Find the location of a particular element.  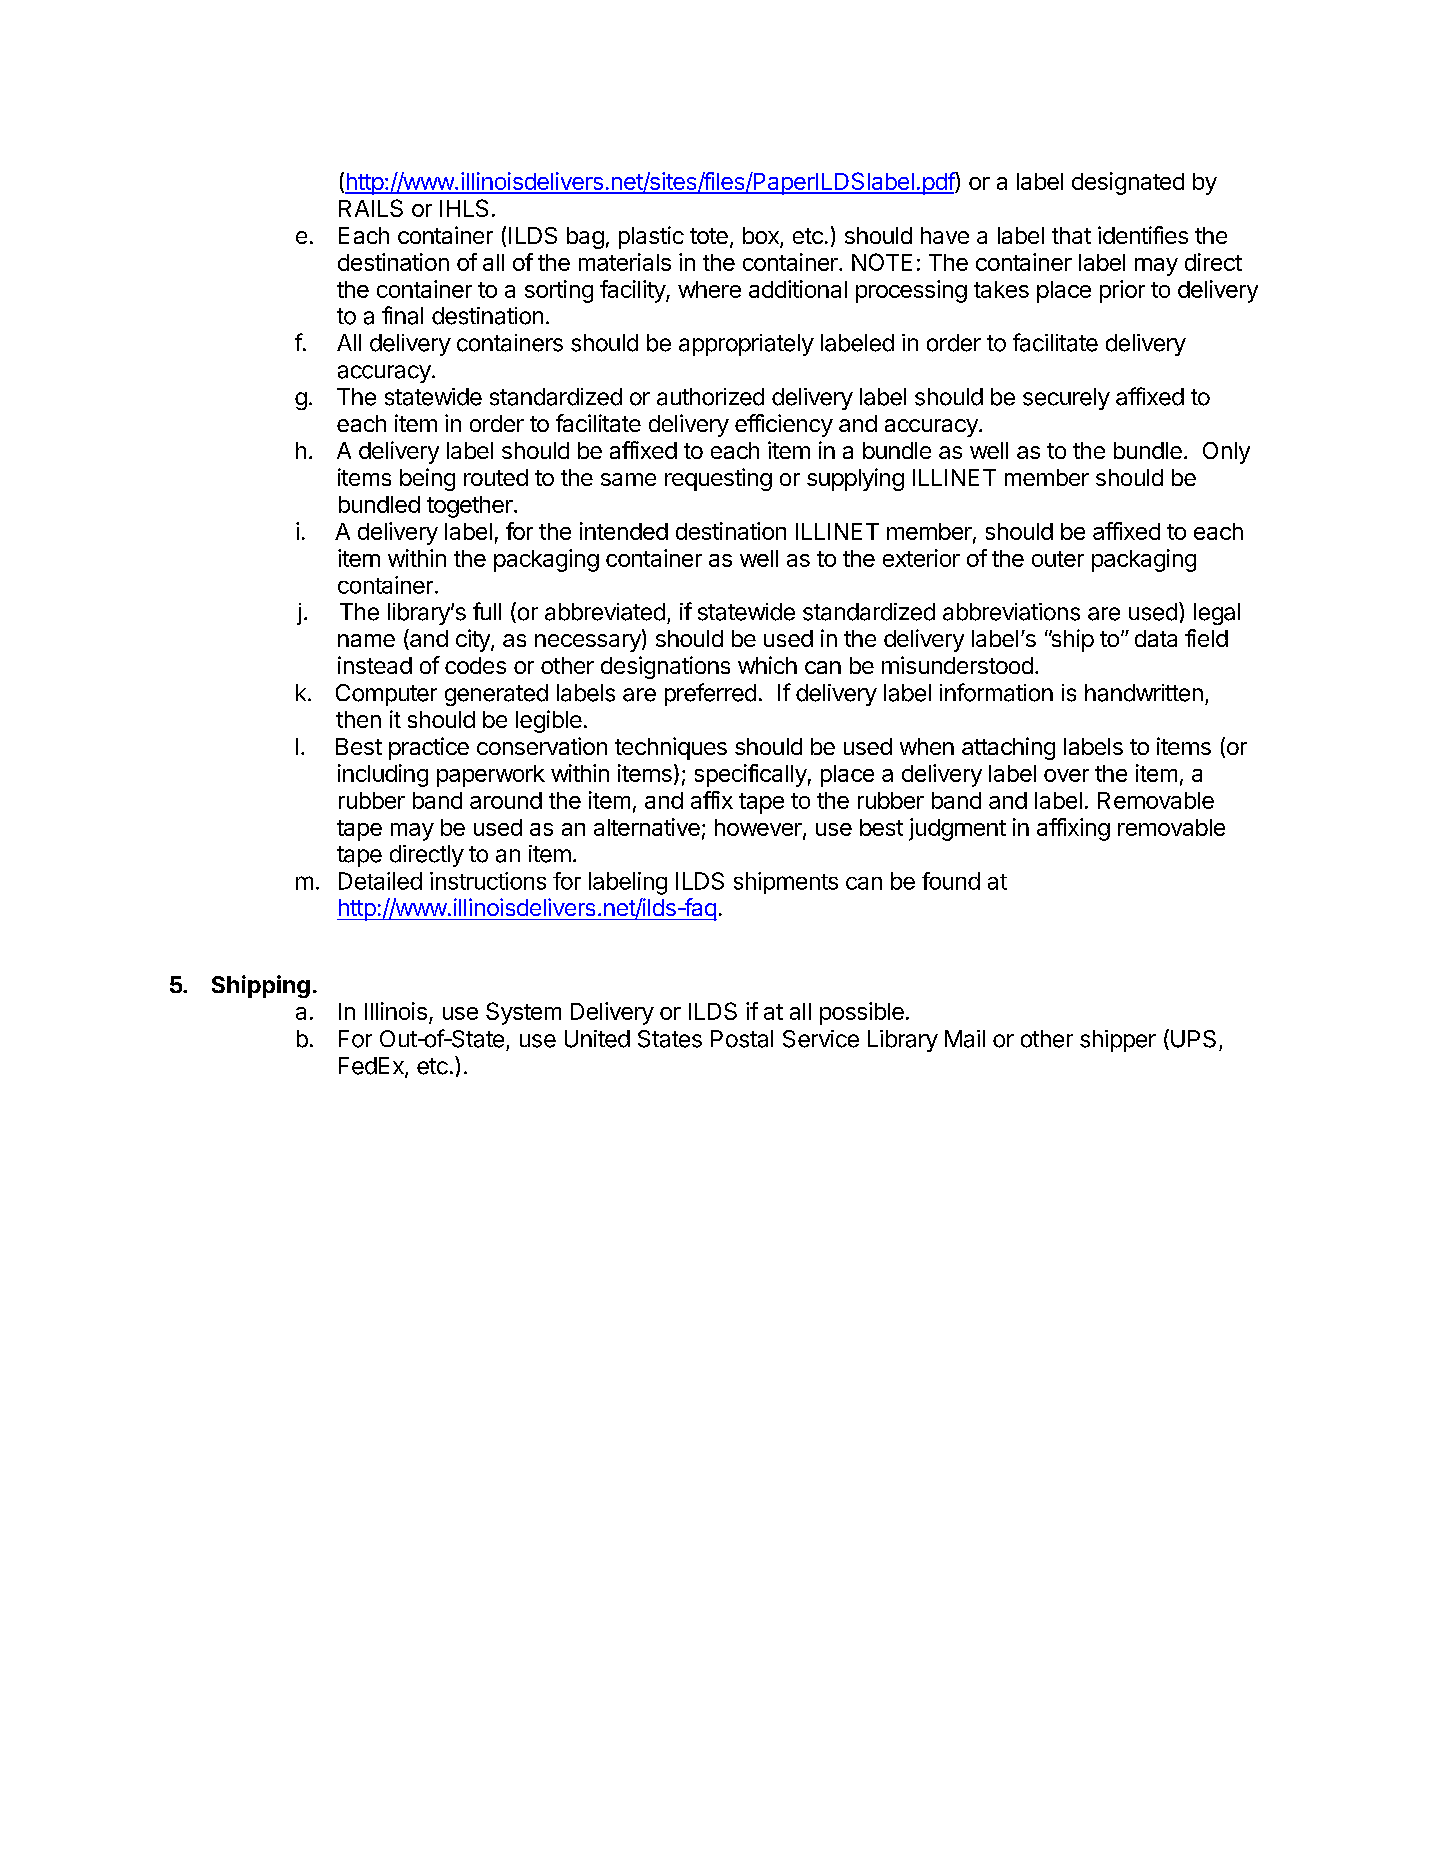

full is located at coordinates (487, 611).
